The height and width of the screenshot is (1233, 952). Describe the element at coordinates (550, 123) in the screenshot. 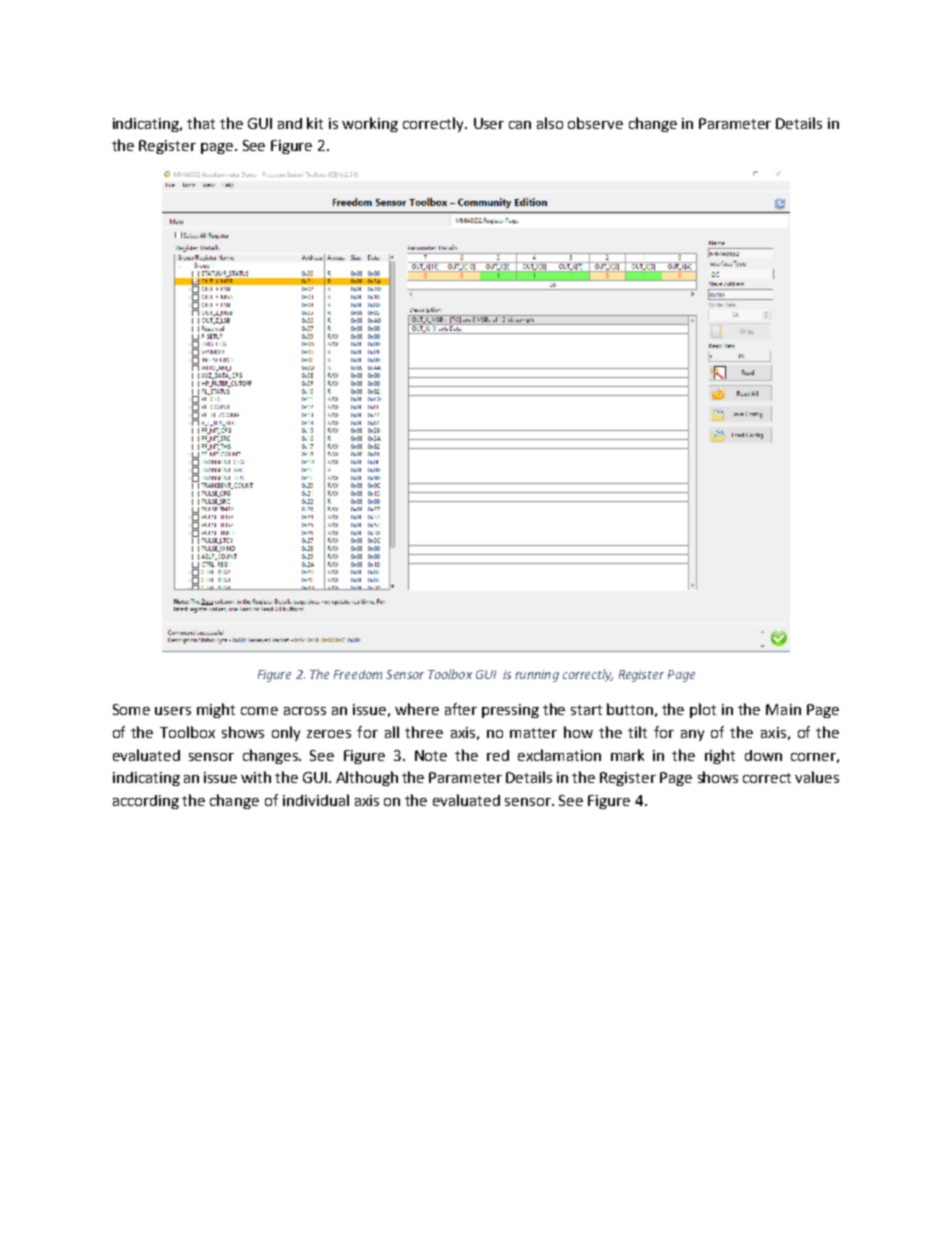

I see `also` at that location.
